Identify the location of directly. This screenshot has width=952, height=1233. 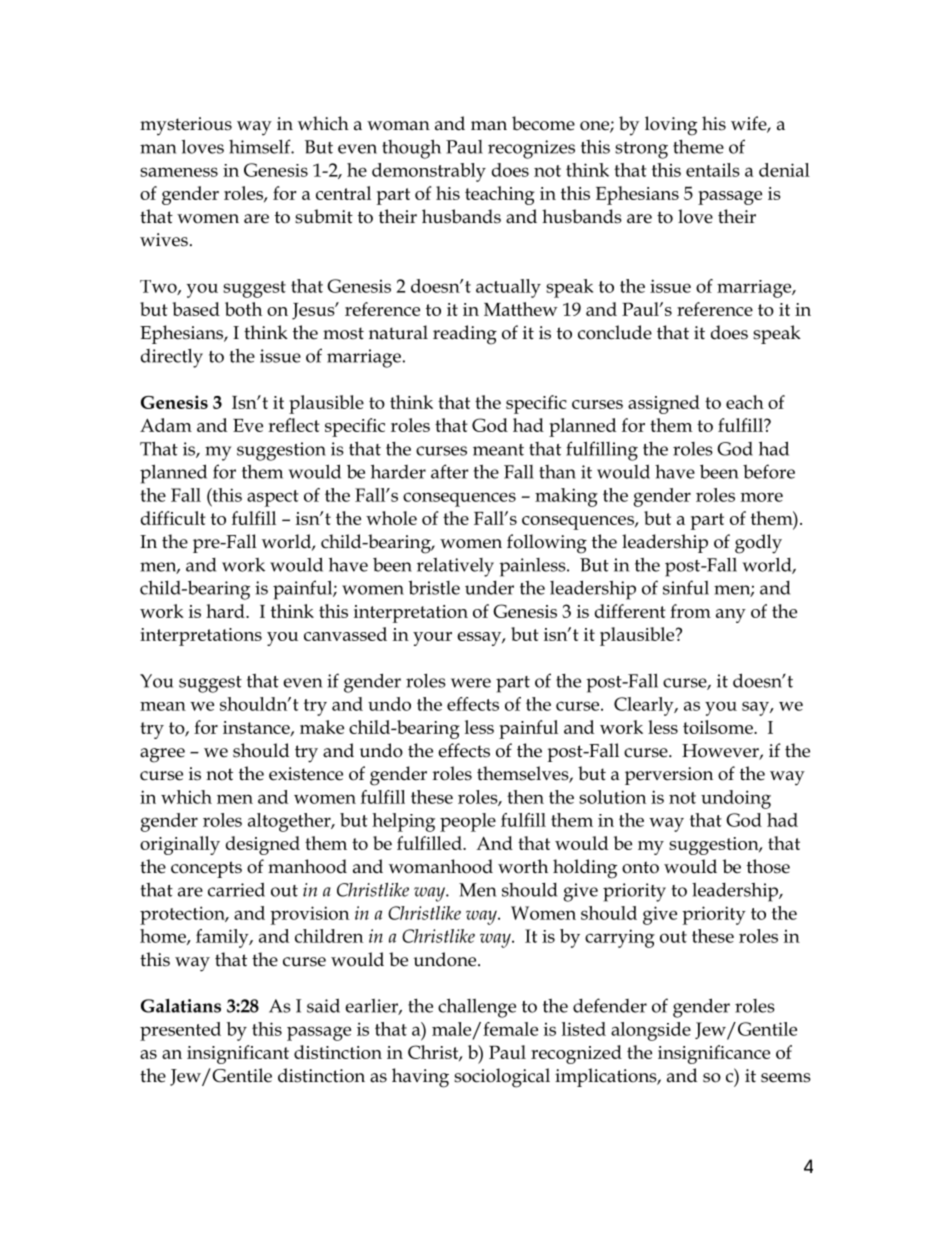
(172, 358).
